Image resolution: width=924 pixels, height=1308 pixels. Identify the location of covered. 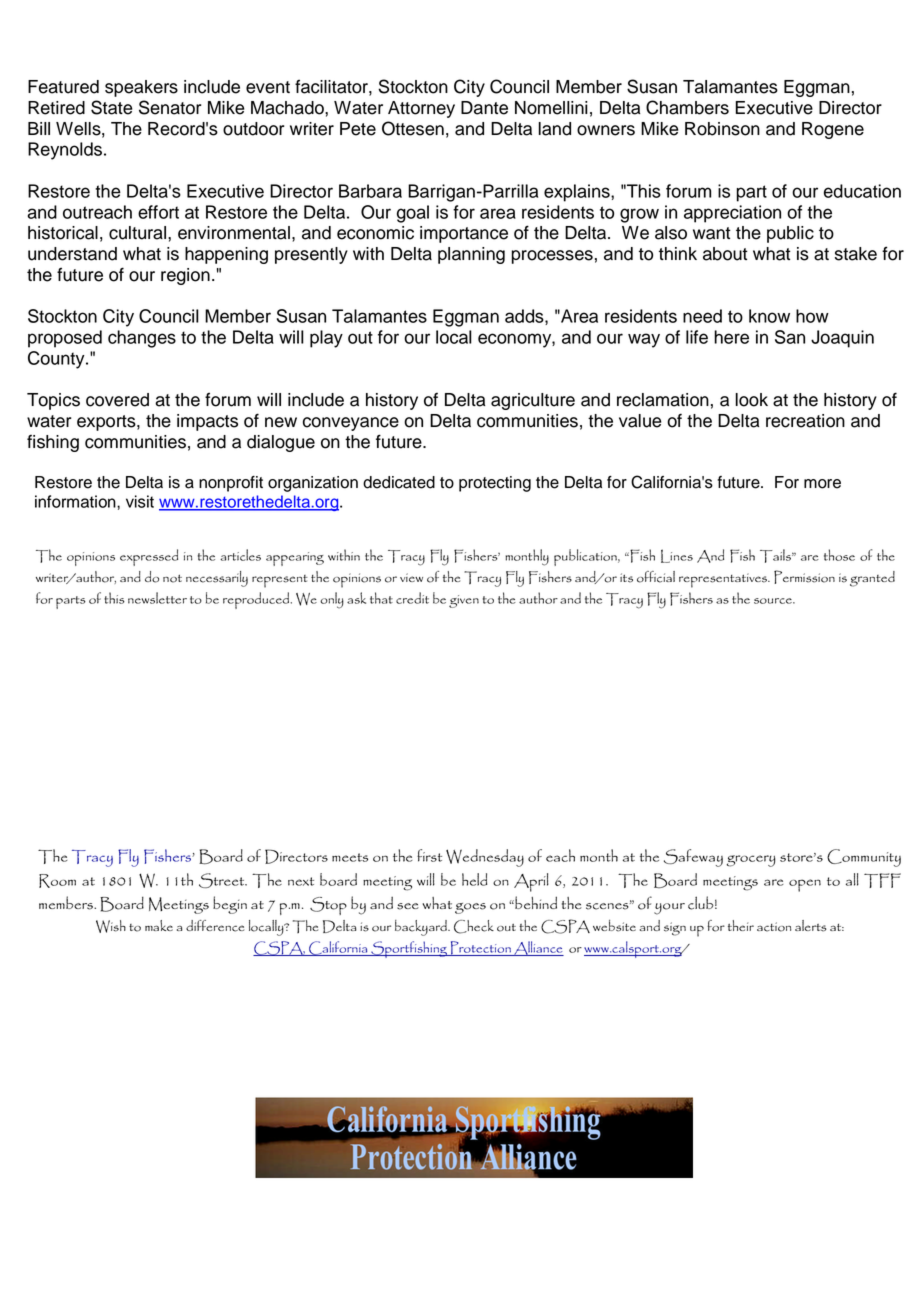
(117, 400).
